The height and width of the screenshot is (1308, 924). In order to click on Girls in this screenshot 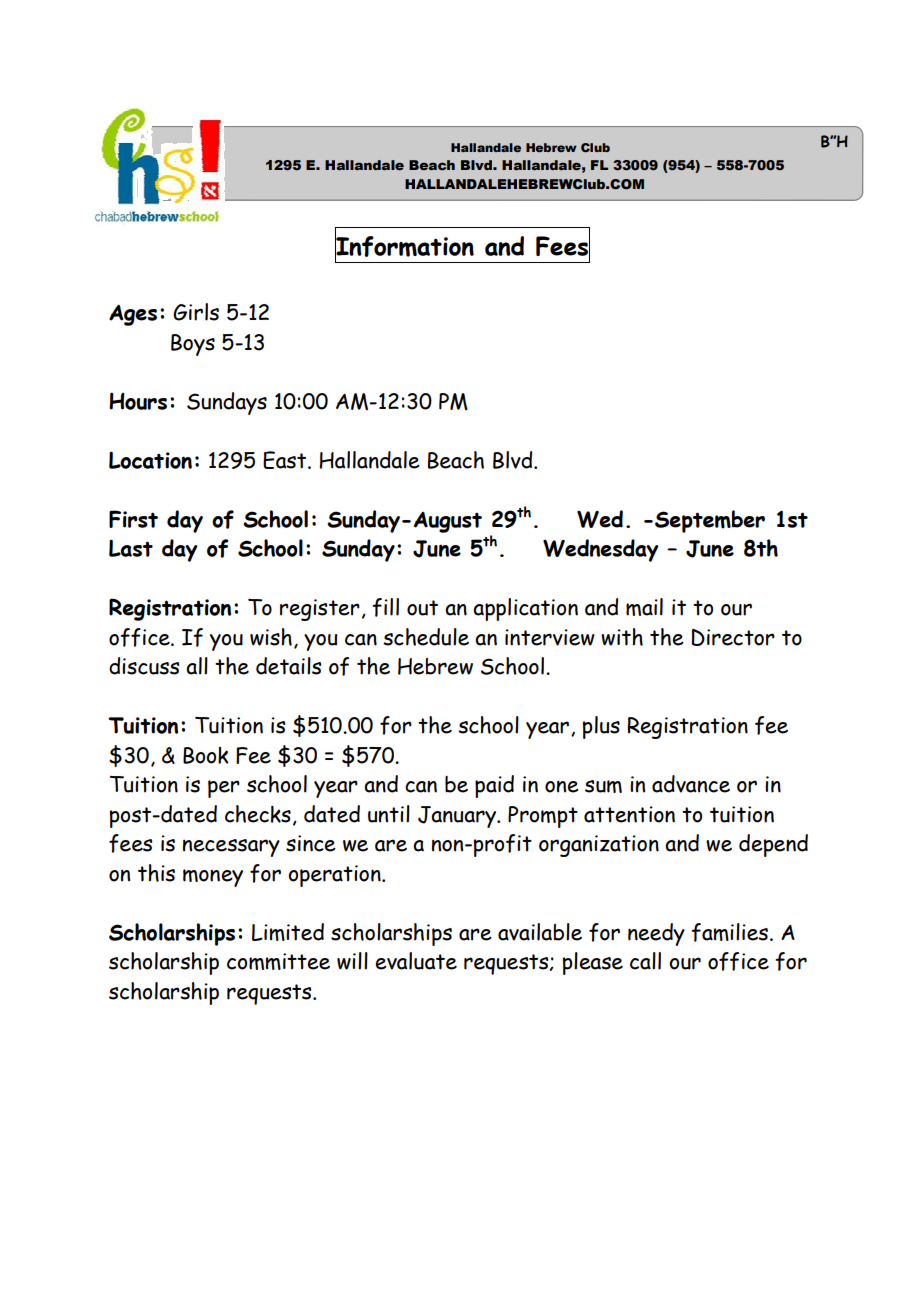, I will do `click(196, 312)`.
